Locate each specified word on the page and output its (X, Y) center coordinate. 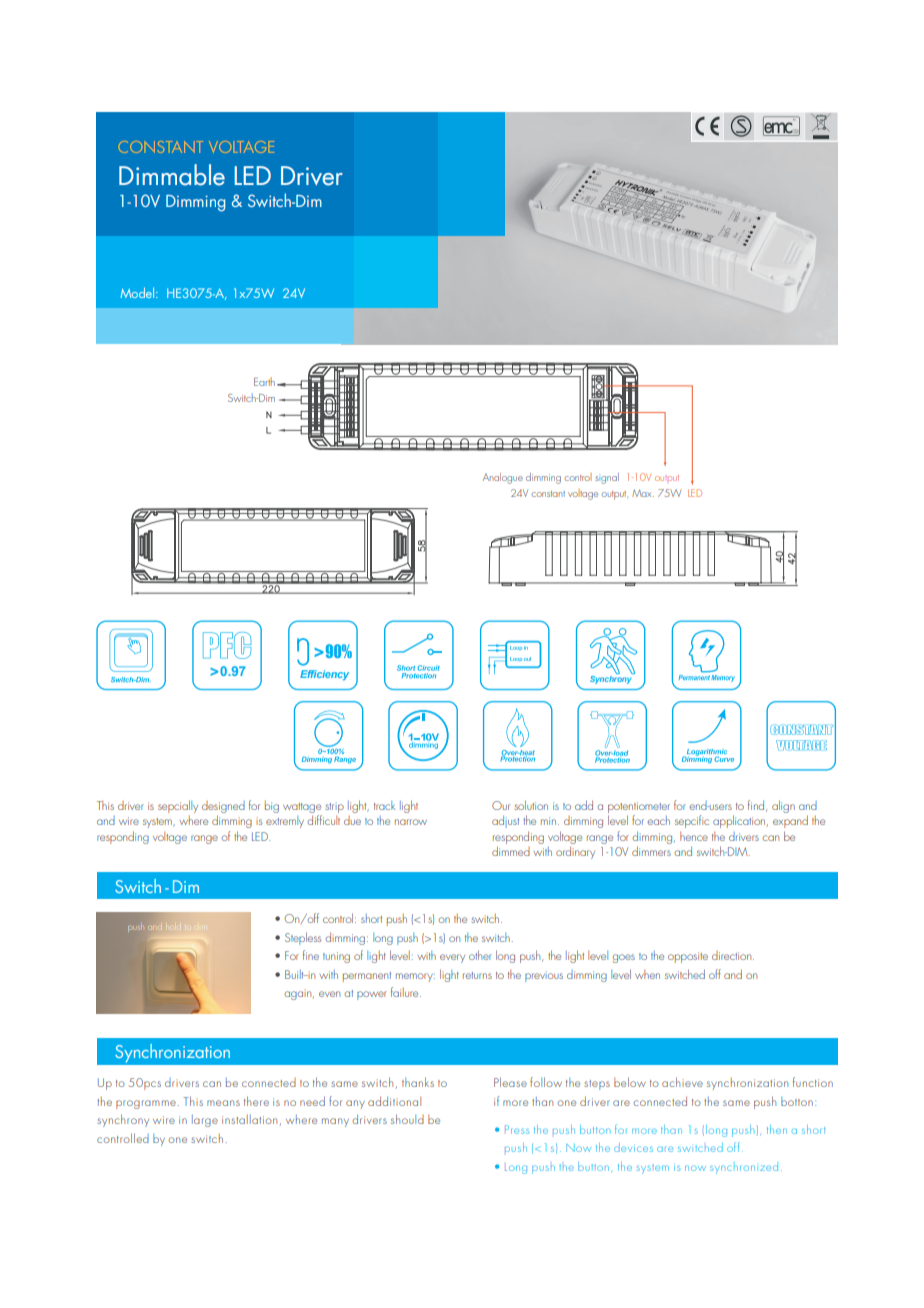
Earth (264, 381)
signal (607, 478)
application (740, 821)
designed (223, 807)
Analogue (503, 478)
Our (501, 805)
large (205, 1121)
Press (517, 1129)
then (777, 1129)
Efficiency (324, 675)
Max (643, 493)
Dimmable (172, 175)
